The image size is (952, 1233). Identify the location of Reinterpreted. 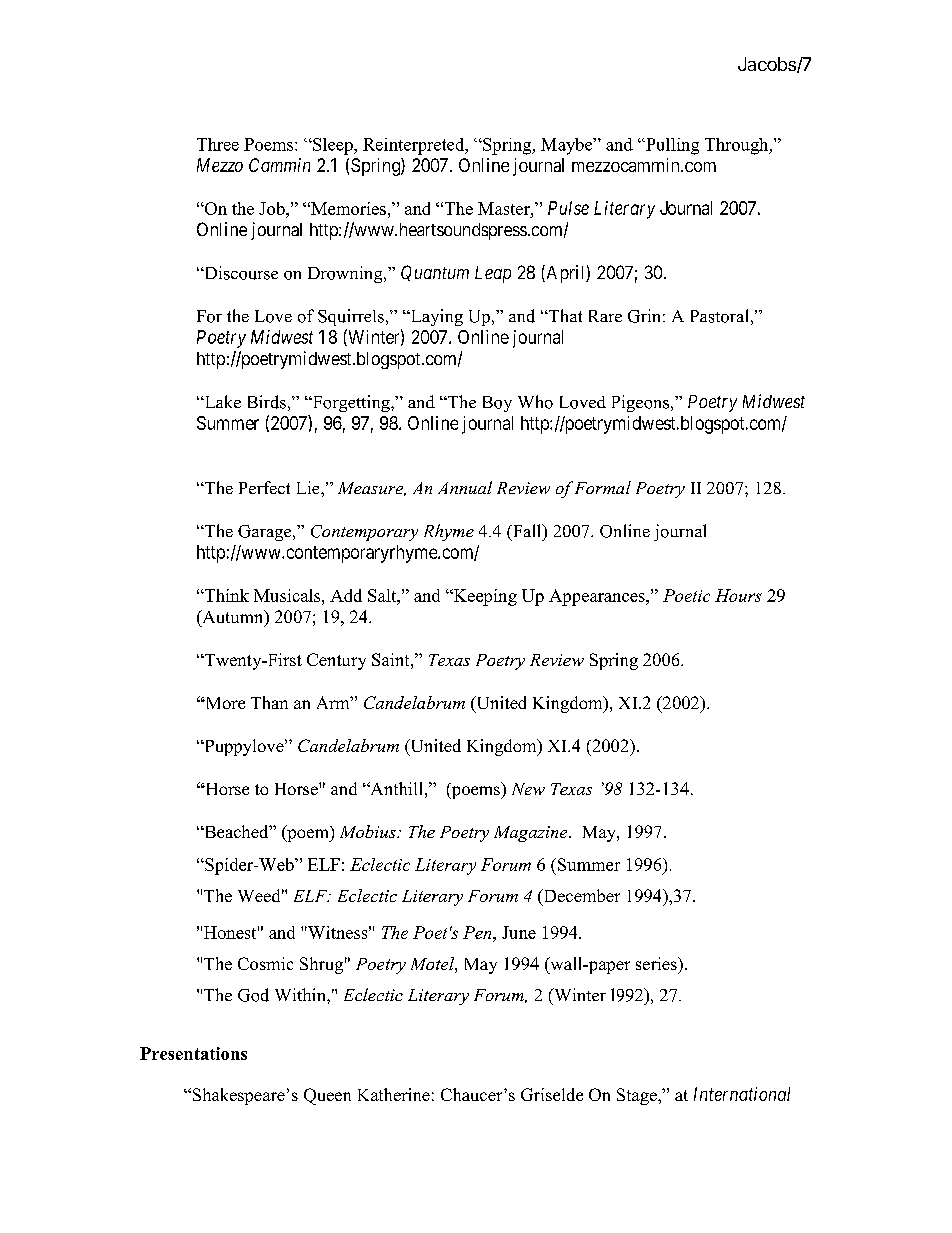
(415, 146).
